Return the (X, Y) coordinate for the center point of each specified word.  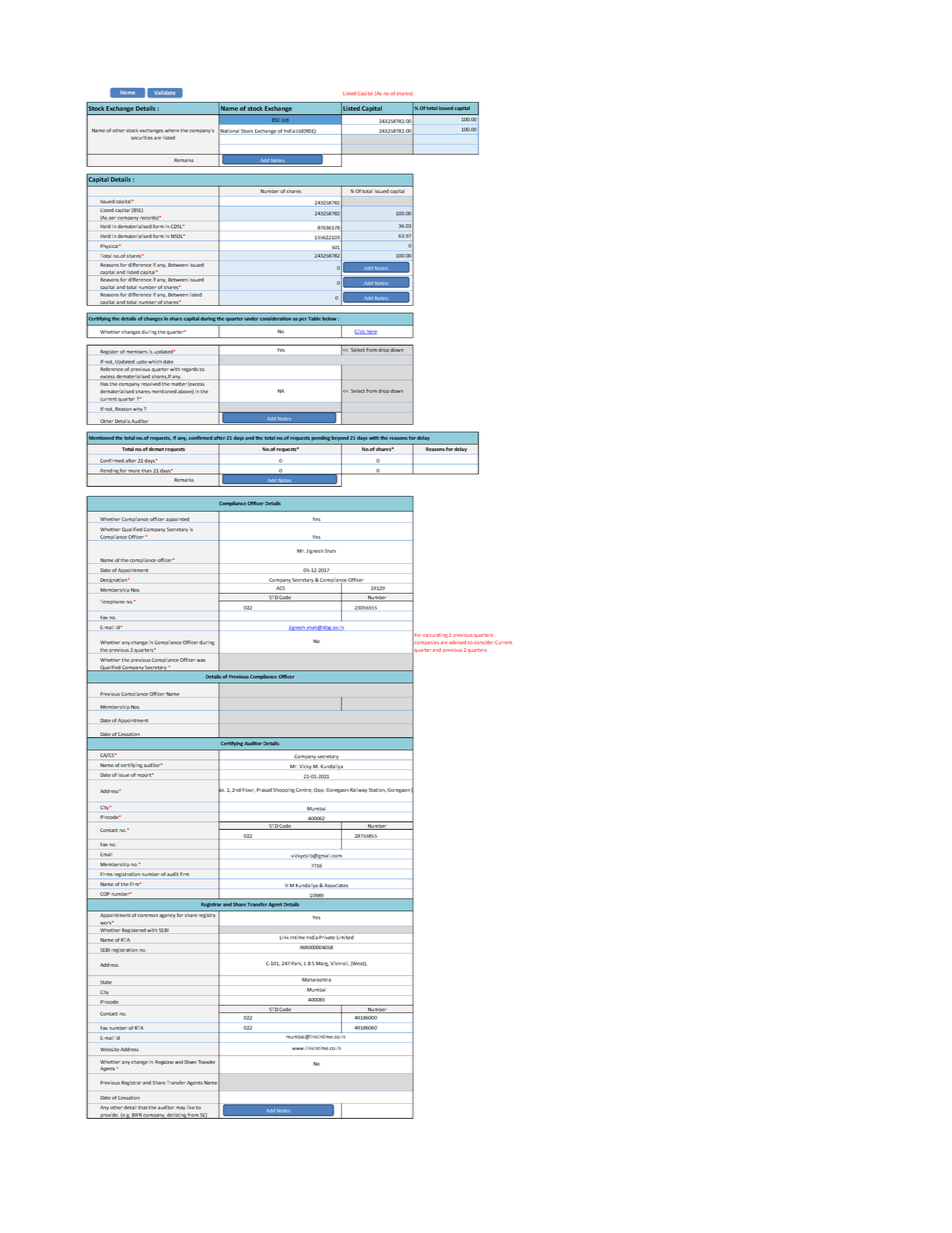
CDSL (177, 227)
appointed (177, 519)
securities (142, 138)
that (142, 1108)
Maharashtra (316, 978)
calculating (435, 636)
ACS (280, 588)
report (145, 775)
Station (377, 790)
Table (315, 319)
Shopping (284, 790)
